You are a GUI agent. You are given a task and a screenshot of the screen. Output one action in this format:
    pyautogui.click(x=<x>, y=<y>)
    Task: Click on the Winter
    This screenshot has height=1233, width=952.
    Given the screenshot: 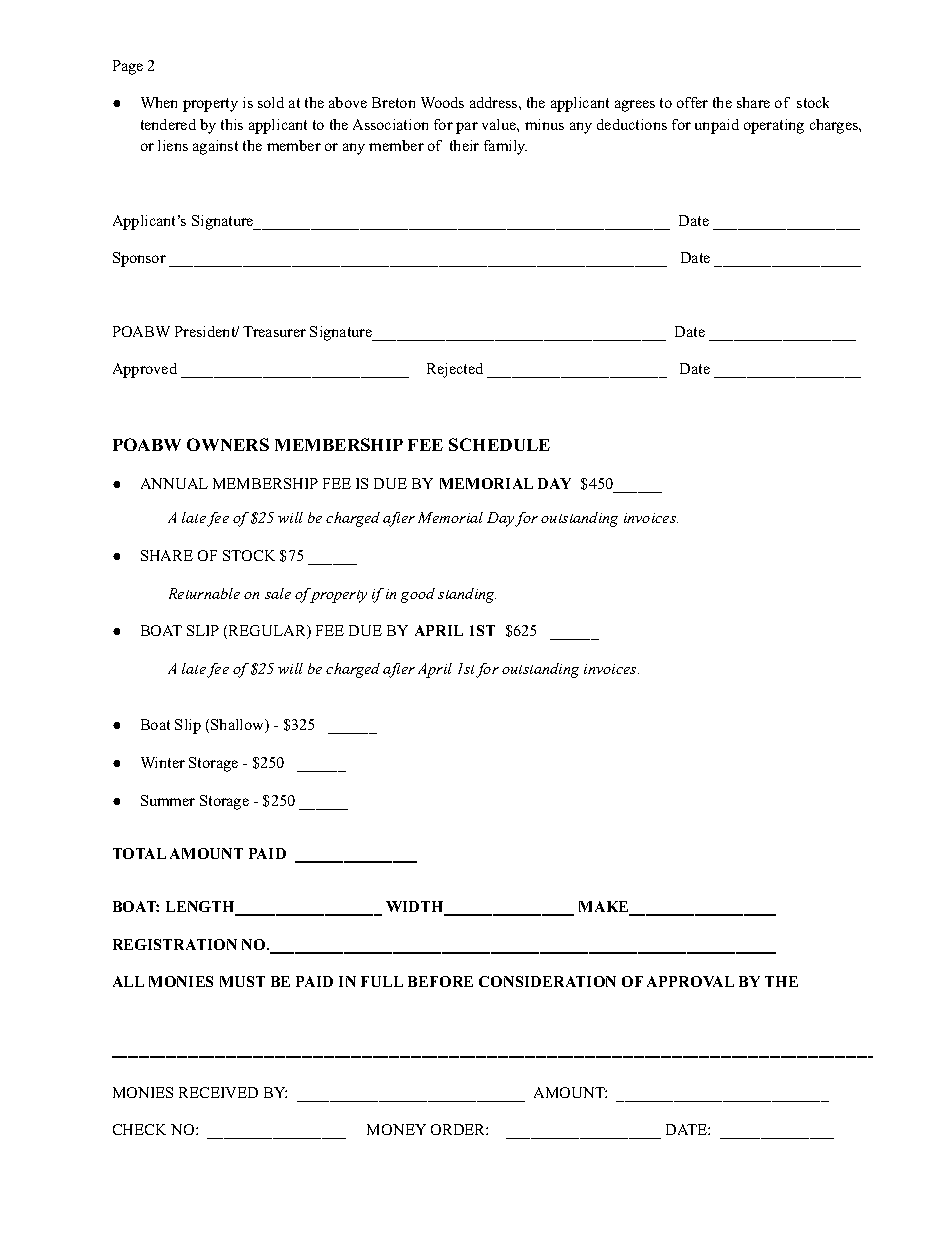 What is the action you would take?
    pyautogui.click(x=163, y=762)
